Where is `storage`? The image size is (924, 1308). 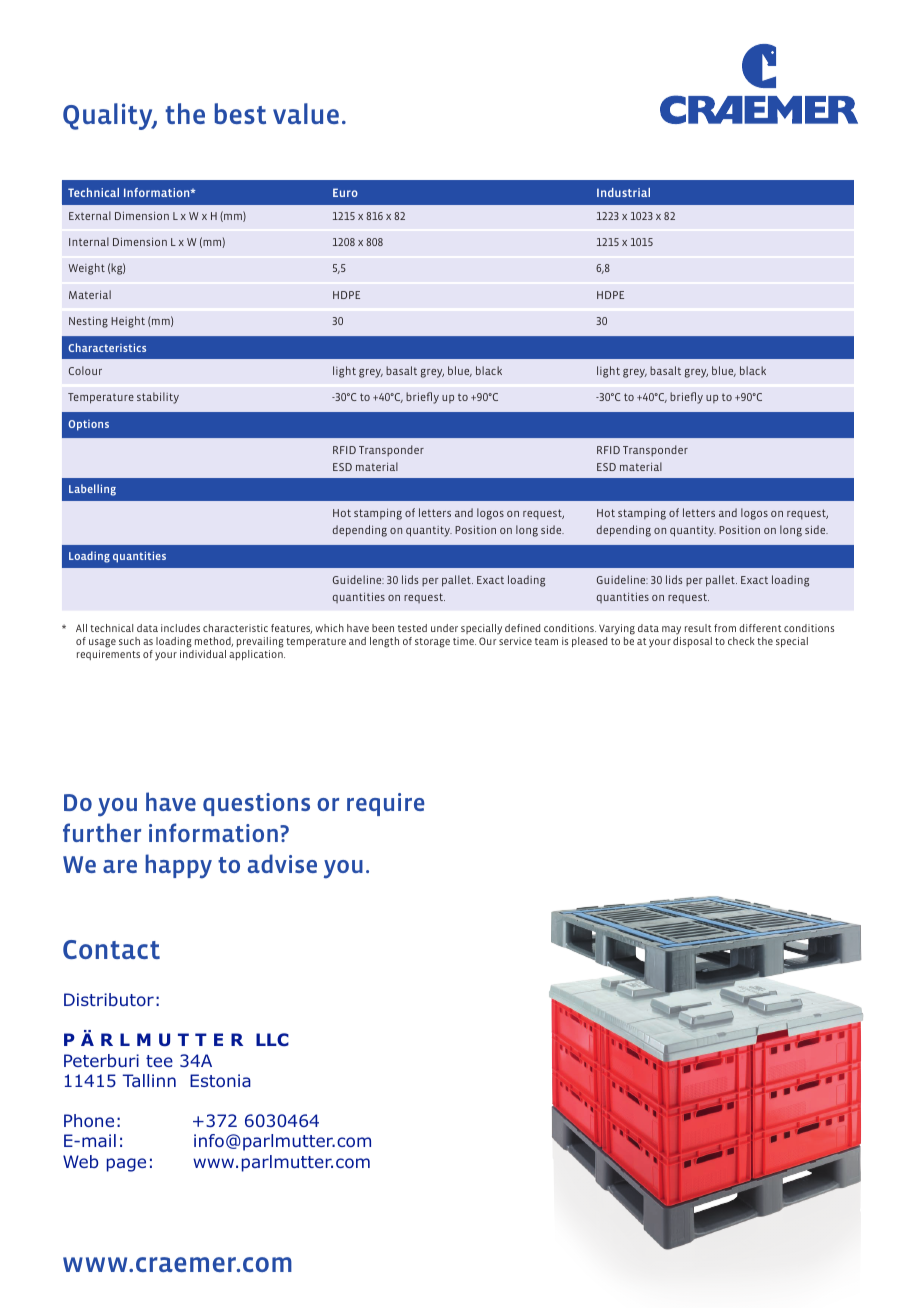 storage is located at coordinates (432, 643).
